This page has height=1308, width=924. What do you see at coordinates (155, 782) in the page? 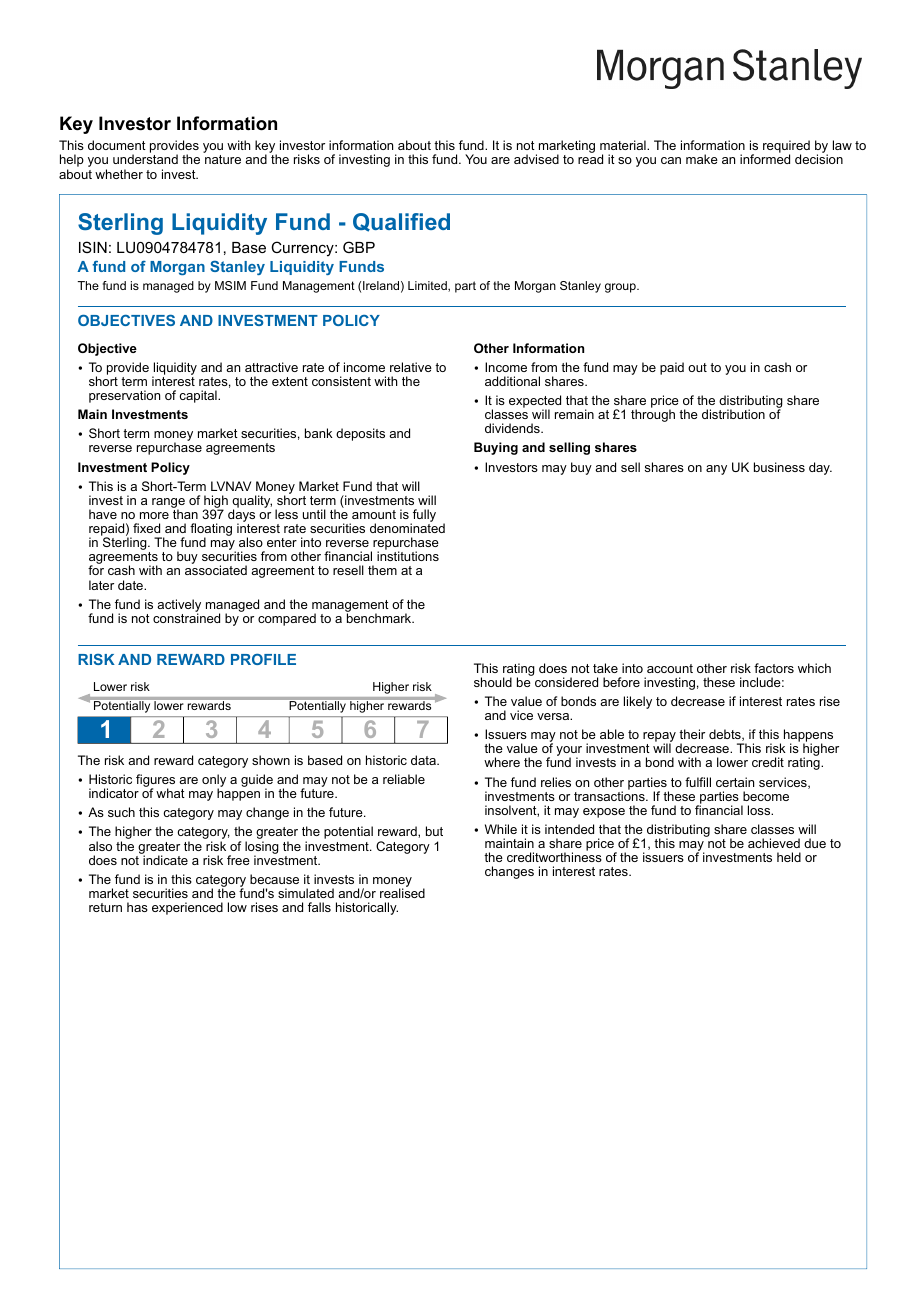
I see `figures` at bounding box center [155, 782].
